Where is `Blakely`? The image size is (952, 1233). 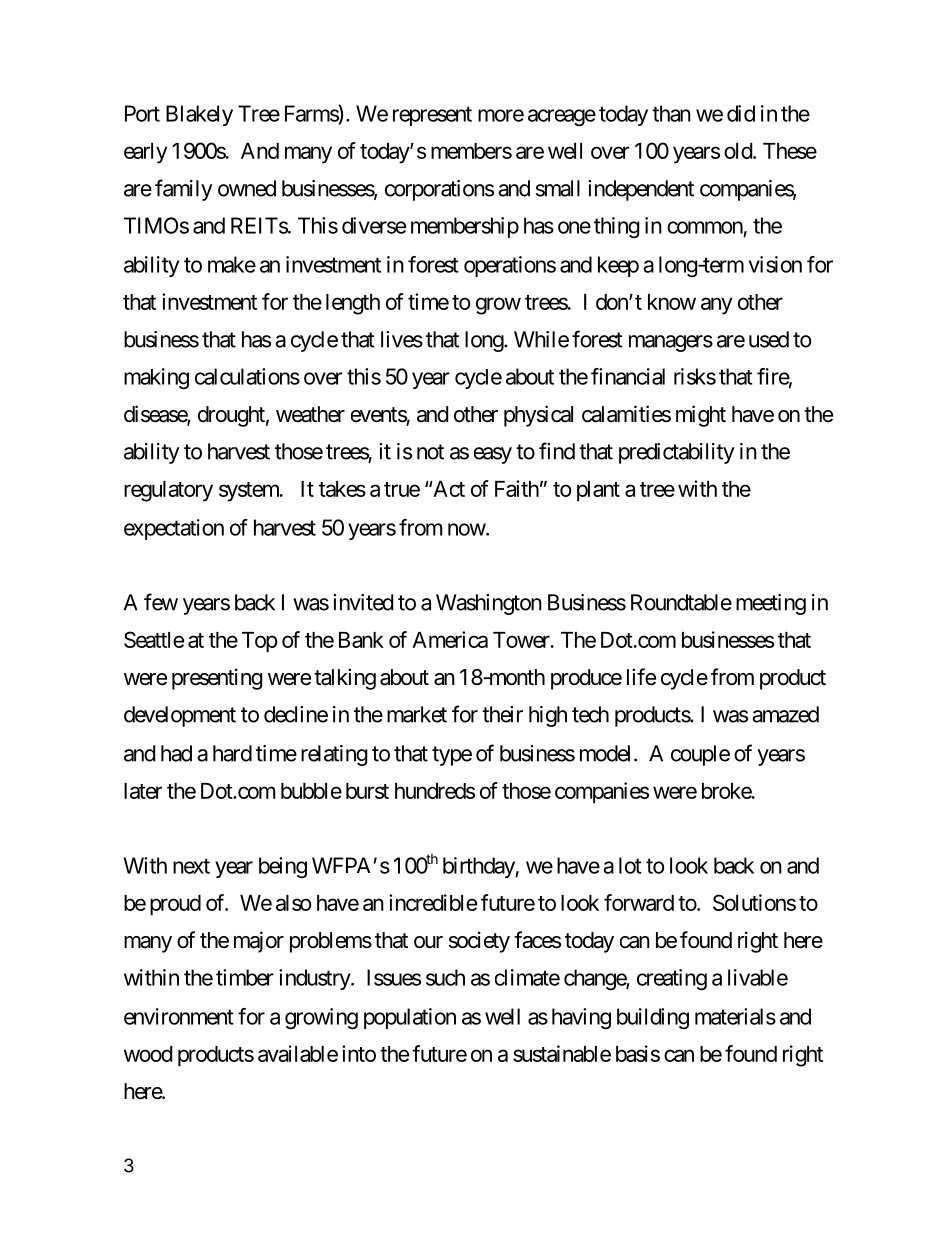
Blakely is located at coordinates (199, 115).
